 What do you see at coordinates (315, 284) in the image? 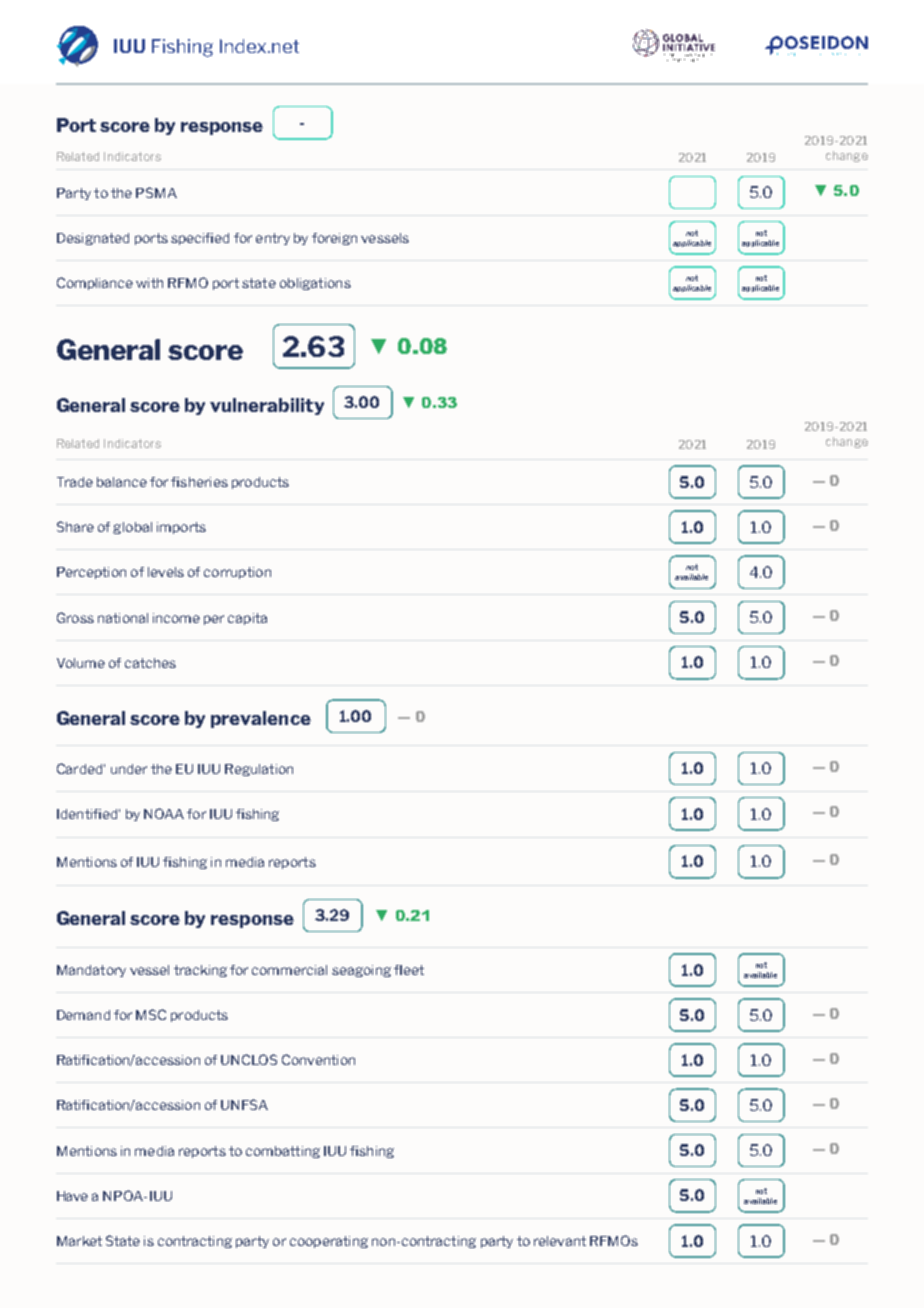
I see `obligations` at bounding box center [315, 284].
